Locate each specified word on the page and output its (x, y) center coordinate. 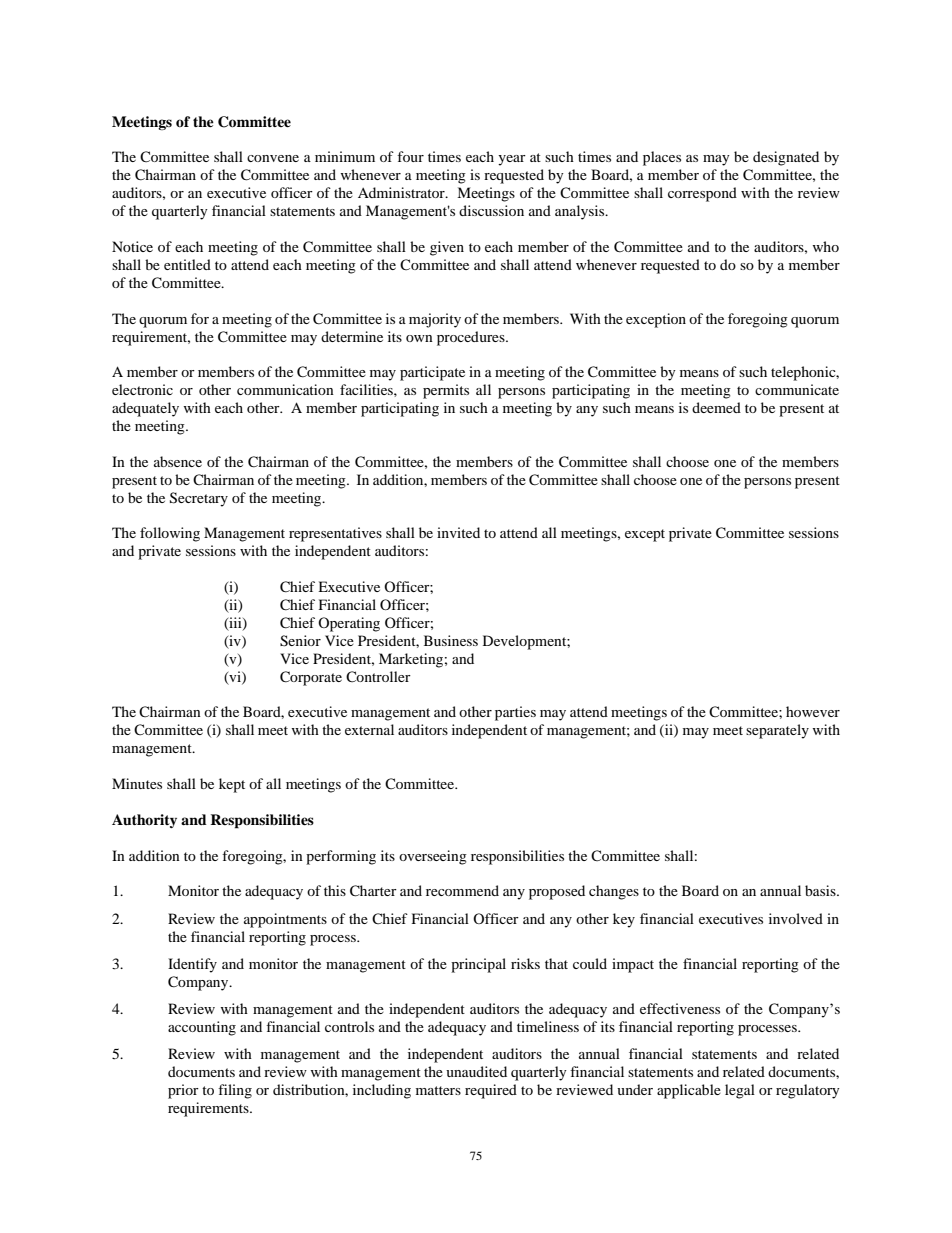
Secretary (199, 499)
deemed (716, 407)
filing (235, 1091)
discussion (491, 210)
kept (232, 785)
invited (458, 532)
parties (515, 713)
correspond (702, 194)
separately (777, 731)
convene (273, 158)
